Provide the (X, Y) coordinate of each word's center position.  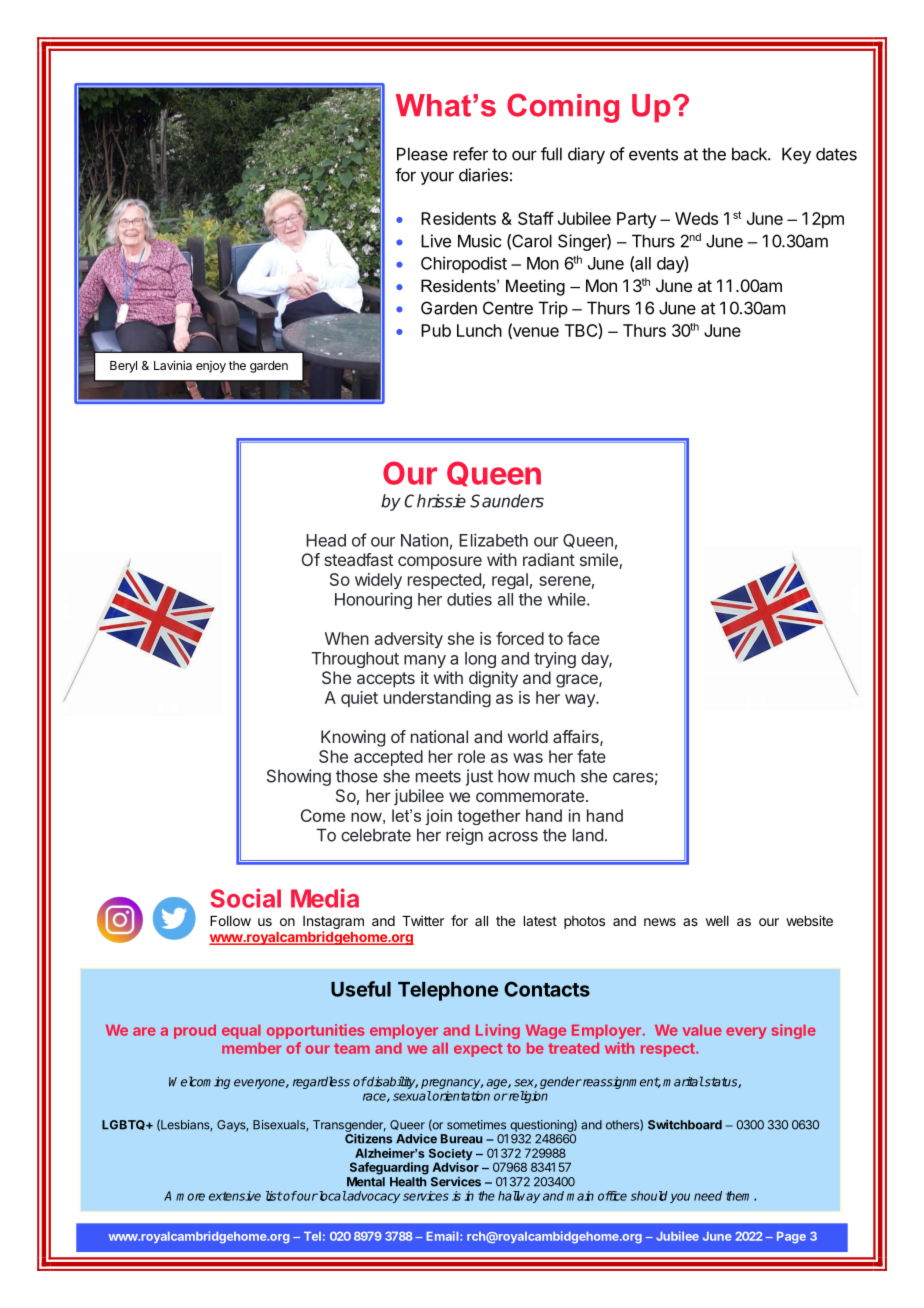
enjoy (211, 367)
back (750, 154)
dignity (493, 679)
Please (422, 154)
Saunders (507, 501)
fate (591, 756)
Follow (230, 921)
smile (600, 561)
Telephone (448, 991)
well (717, 921)
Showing (299, 777)
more (190, 1197)
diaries (483, 175)
